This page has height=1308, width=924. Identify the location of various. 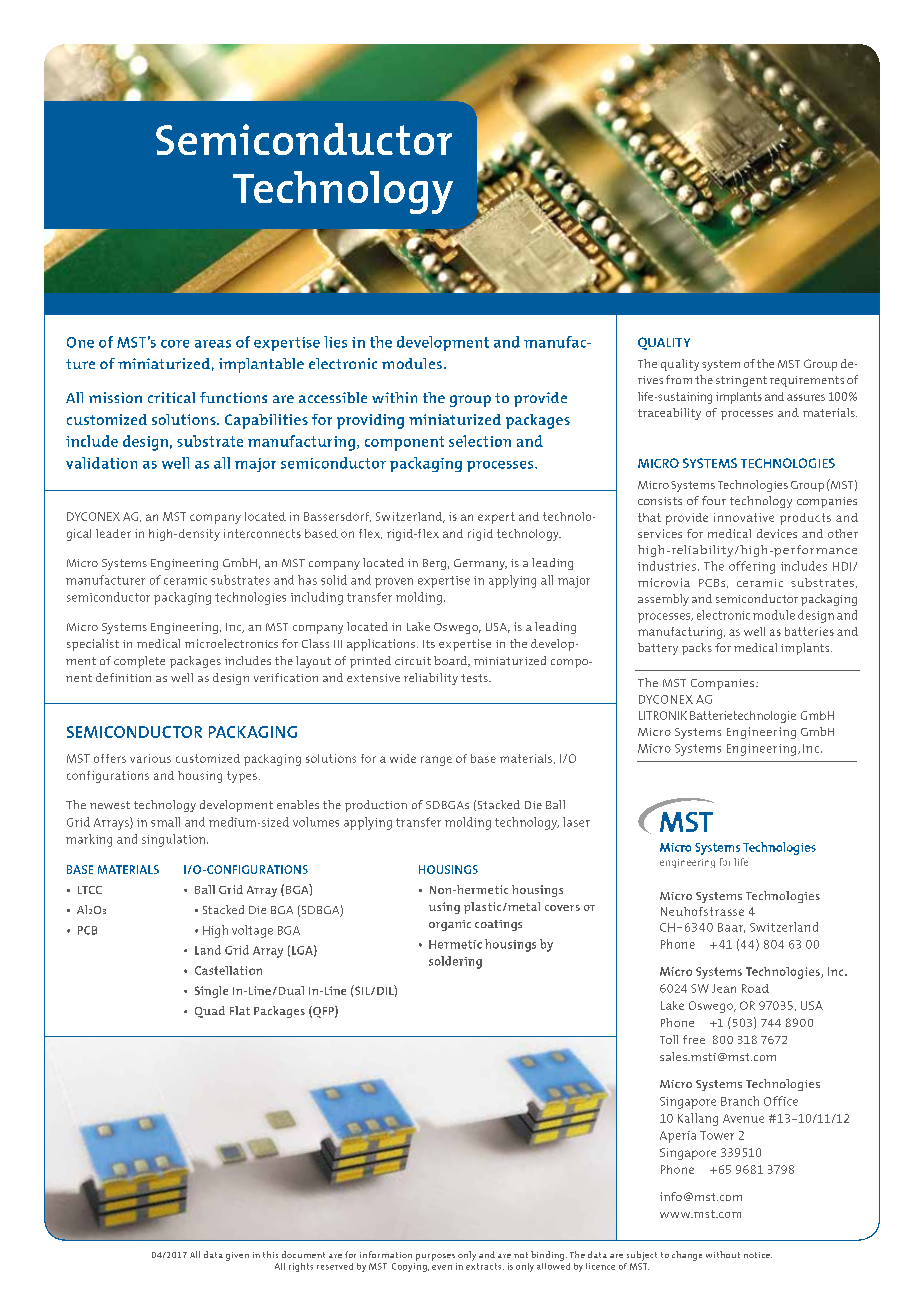
(150, 758).
